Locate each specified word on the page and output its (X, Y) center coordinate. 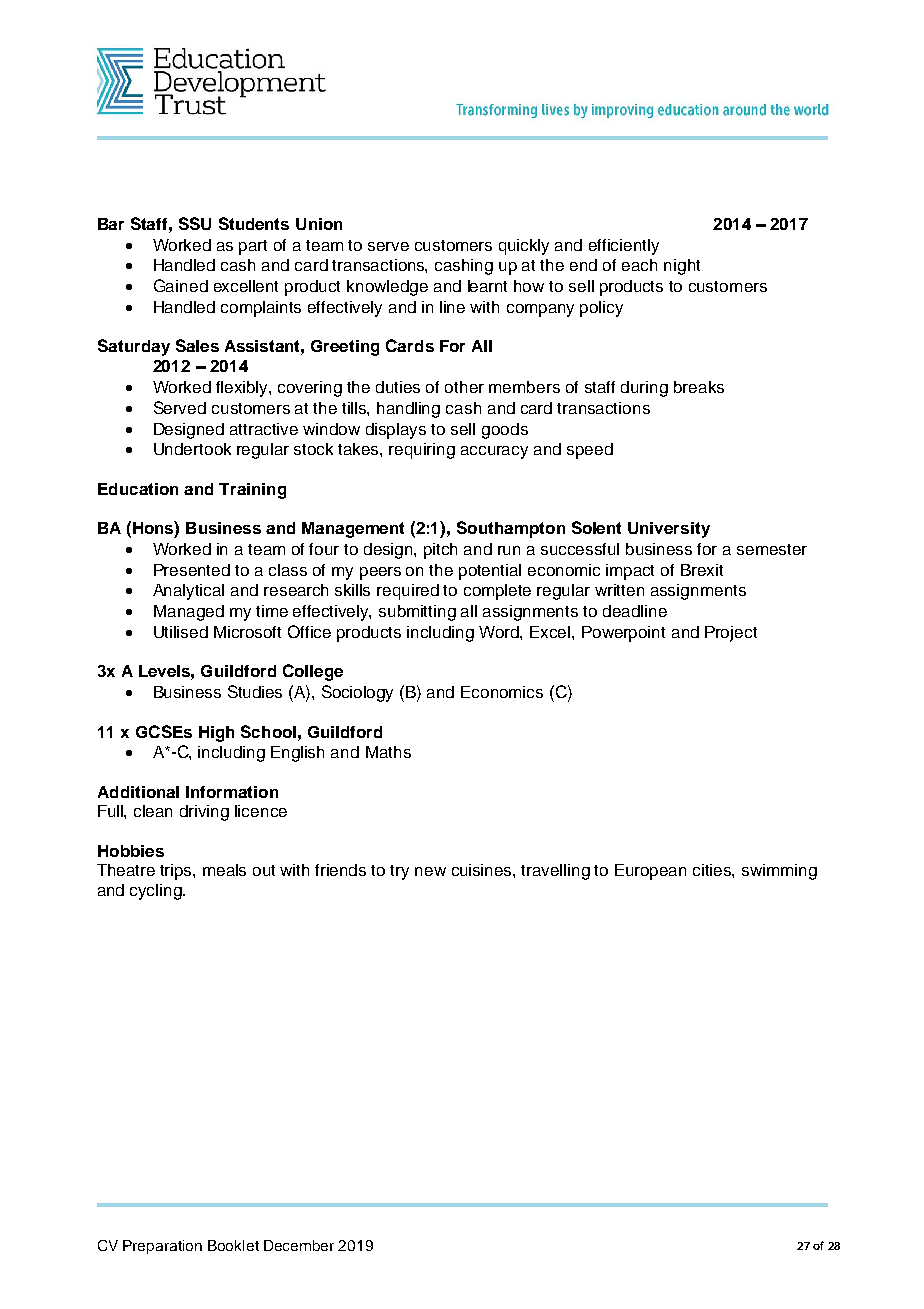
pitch (440, 551)
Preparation (162, 1247)
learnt (487, 286)
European (650, 872)
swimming (779, 872)
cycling (157, 892)
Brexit (702, 570)
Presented (192, 570)
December (299, 1245)
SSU (195, 223)
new (430, 871)
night (682, 267)
